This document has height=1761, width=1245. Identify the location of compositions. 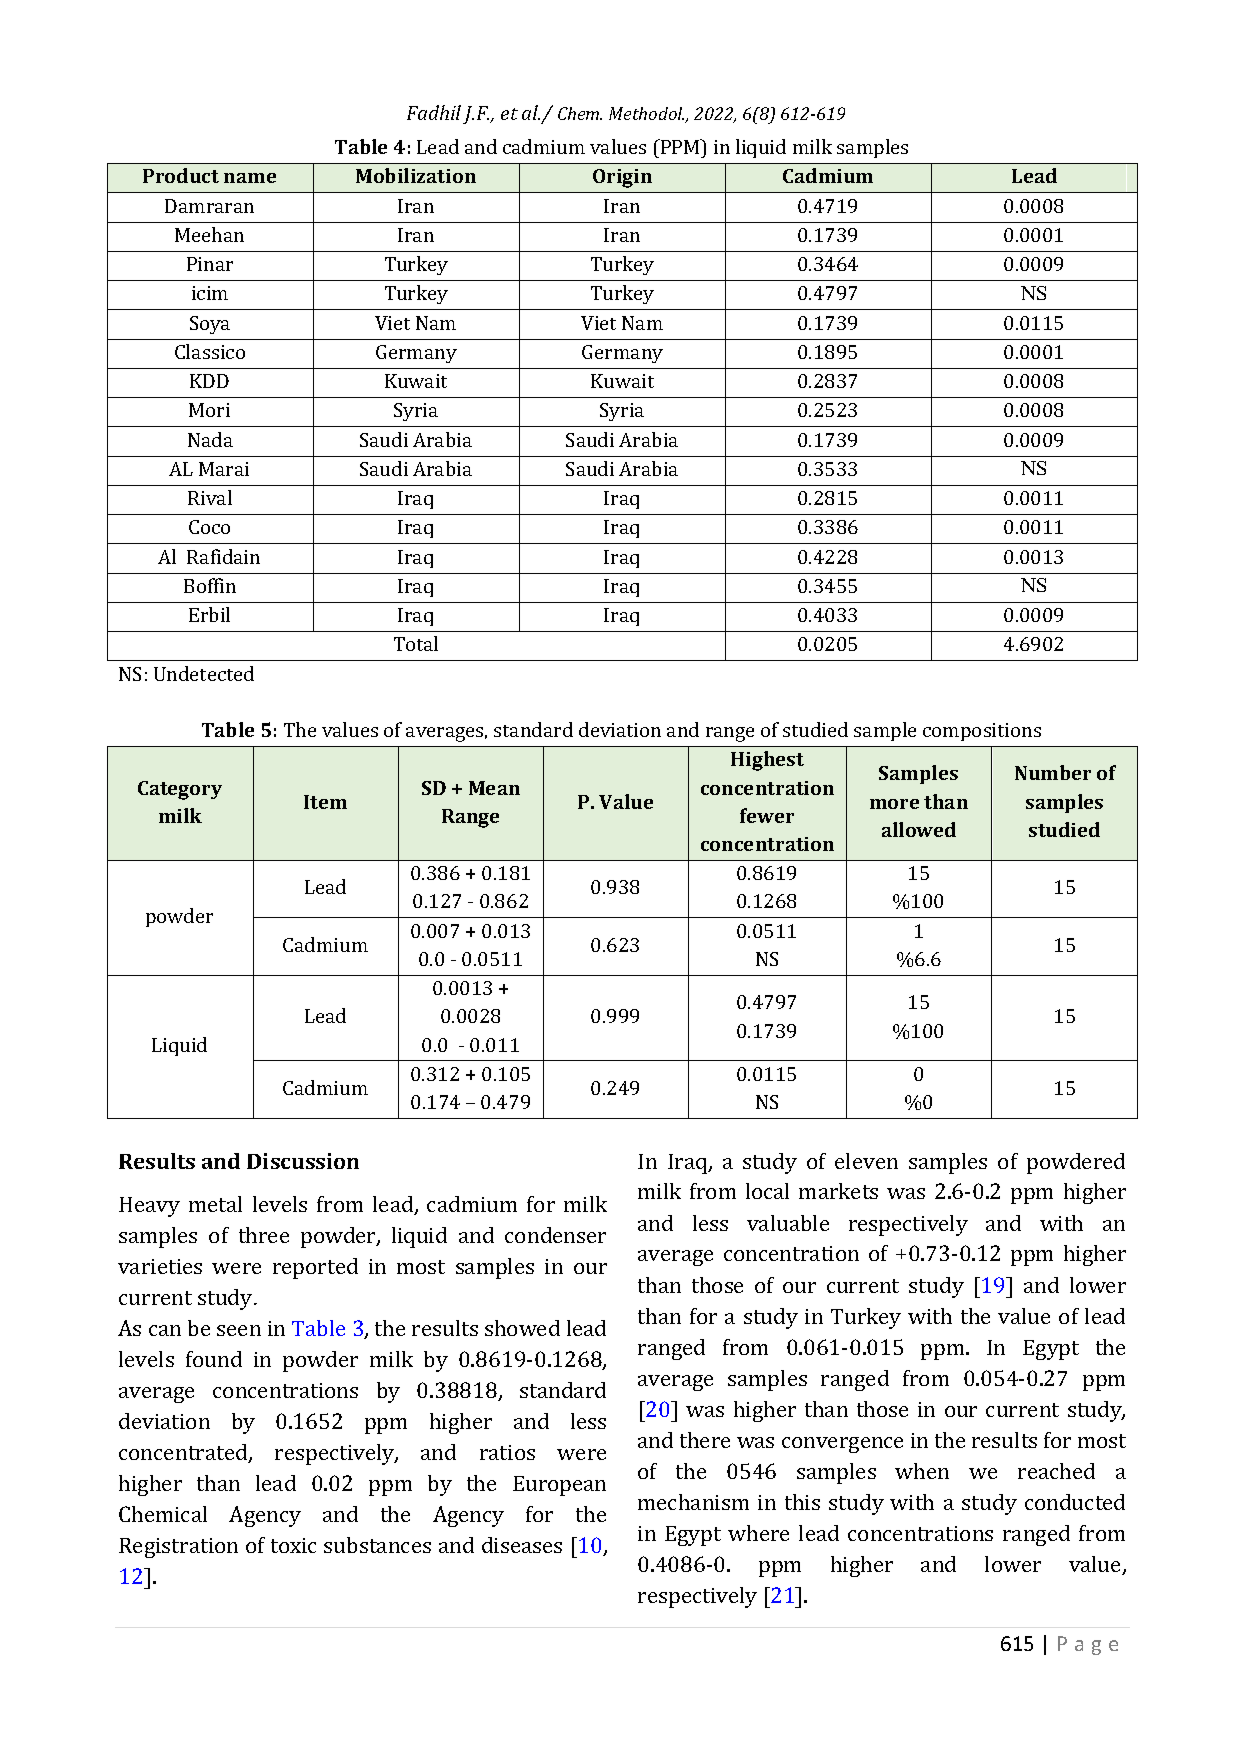
(982, 732).
